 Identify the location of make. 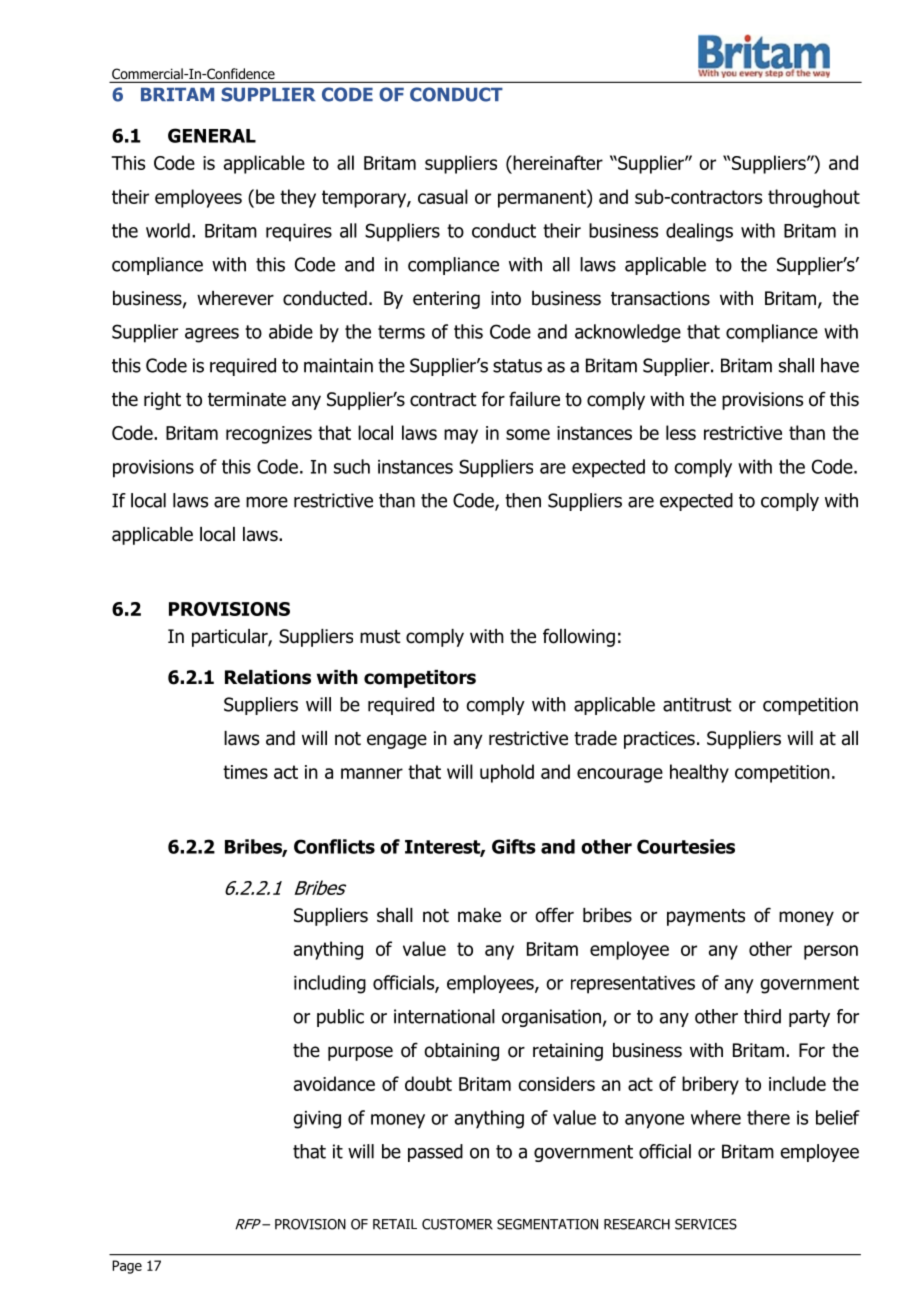
(479, 915).
